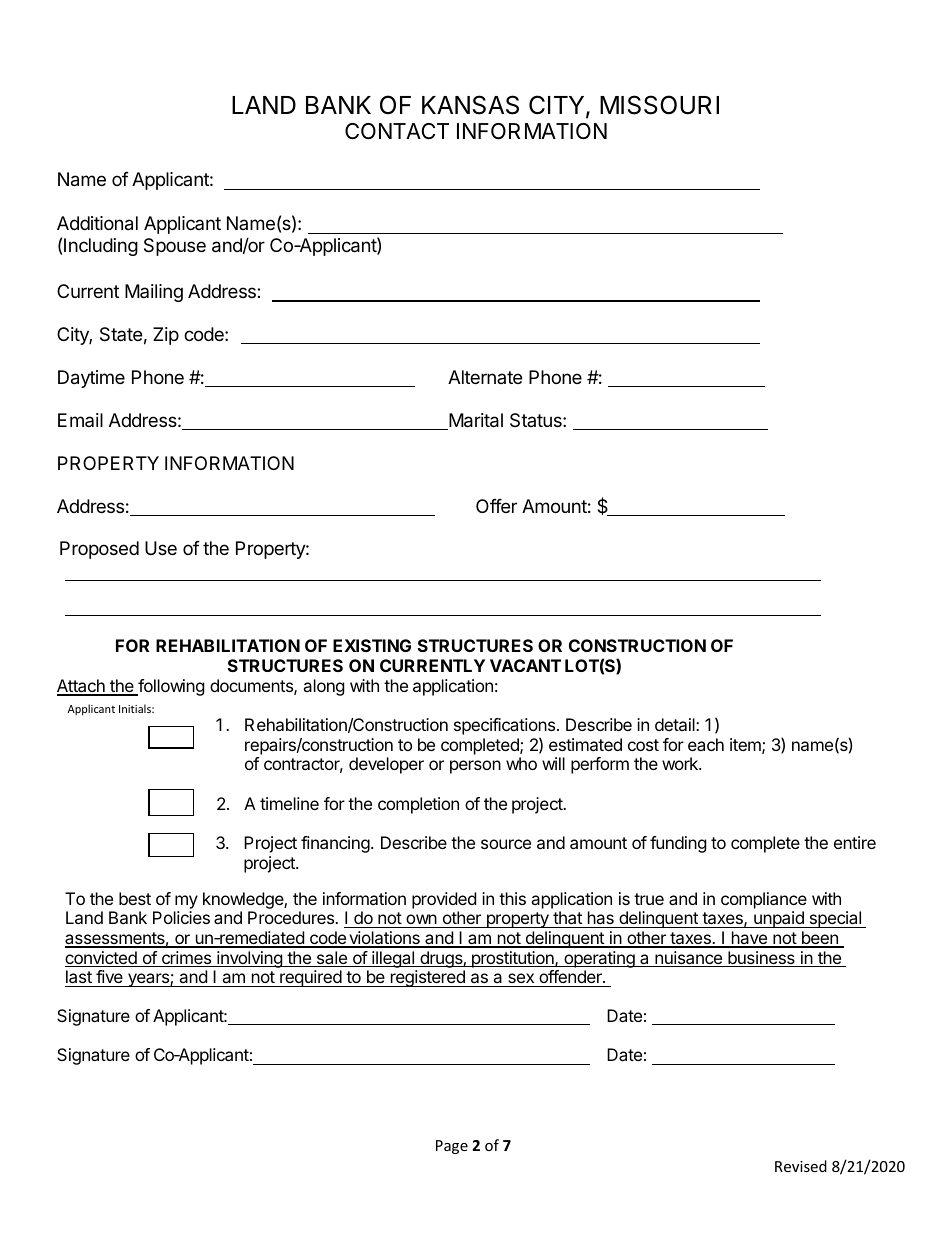  Describe the element at coordinates (764, 900) in the document. I see `compliance` at that location.
